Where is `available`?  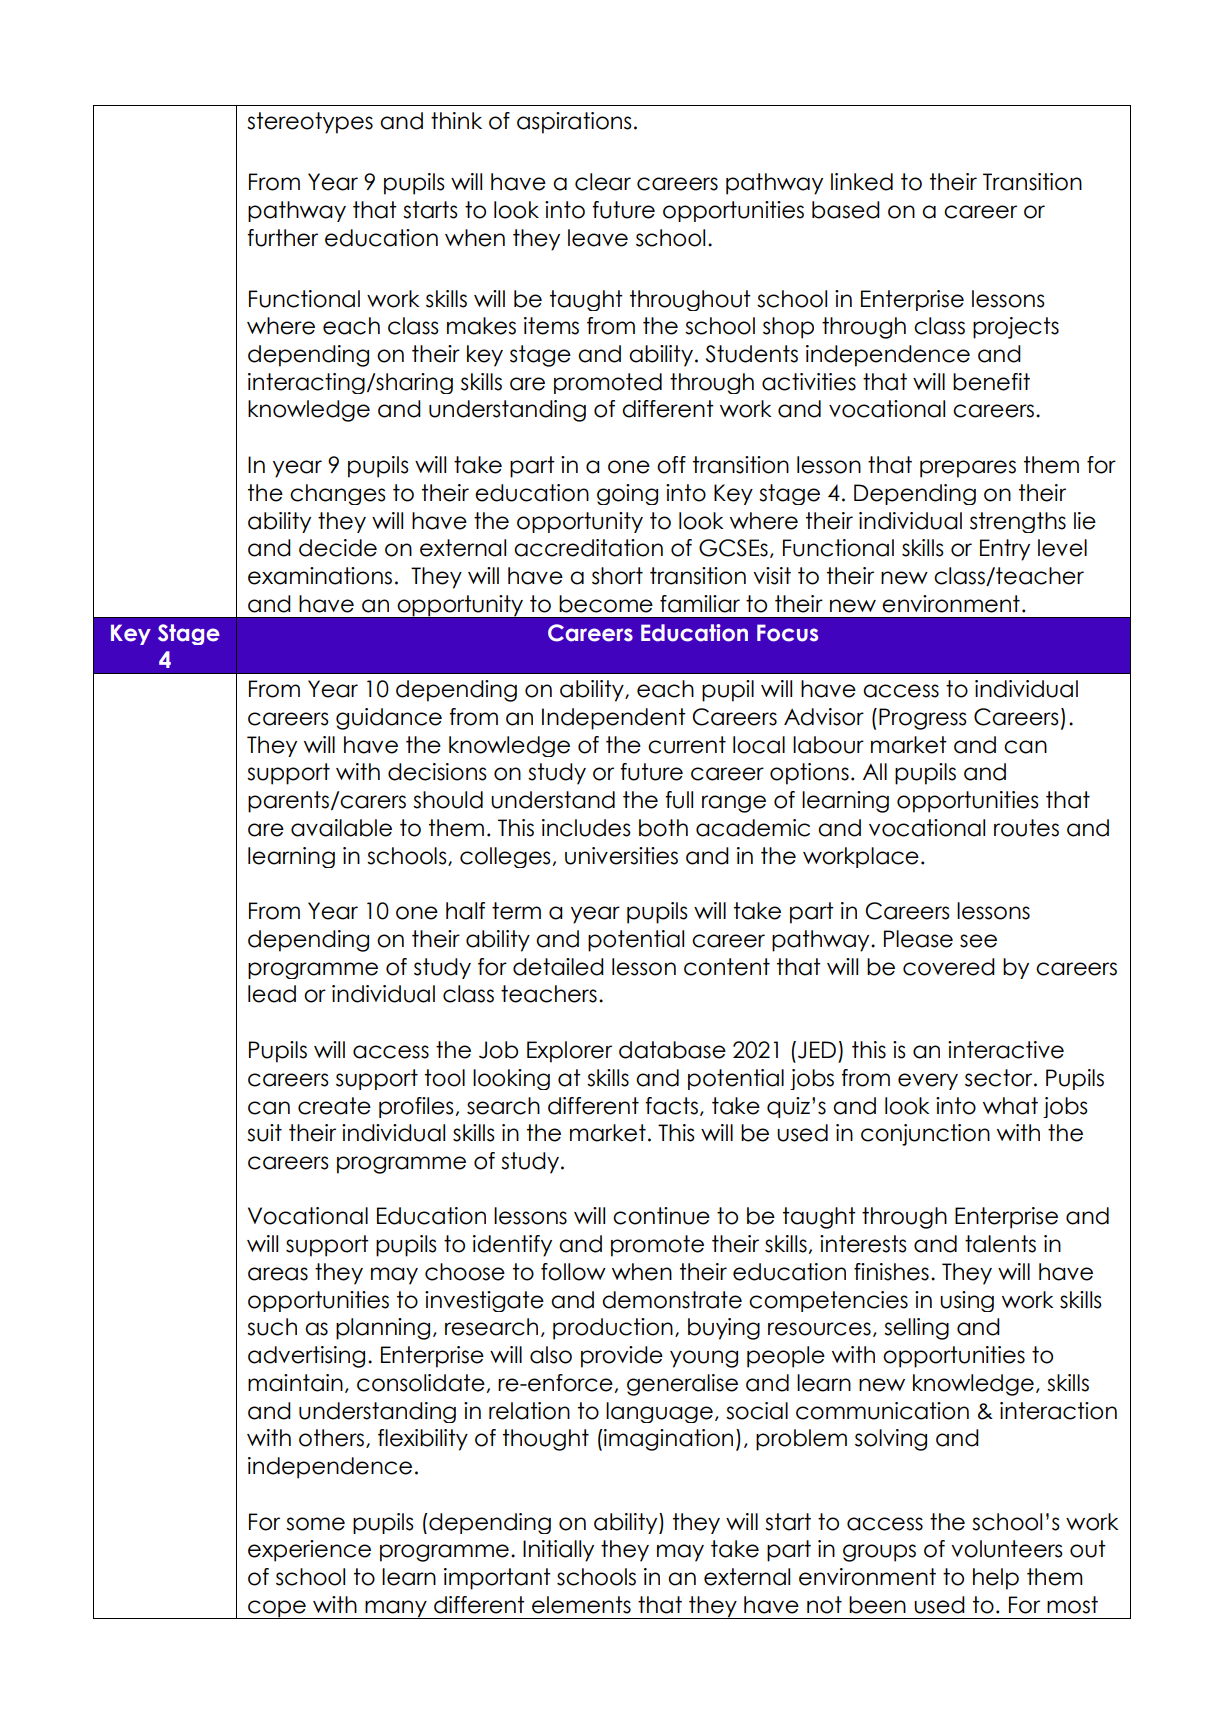 available is located at coordinates (341, 828).
